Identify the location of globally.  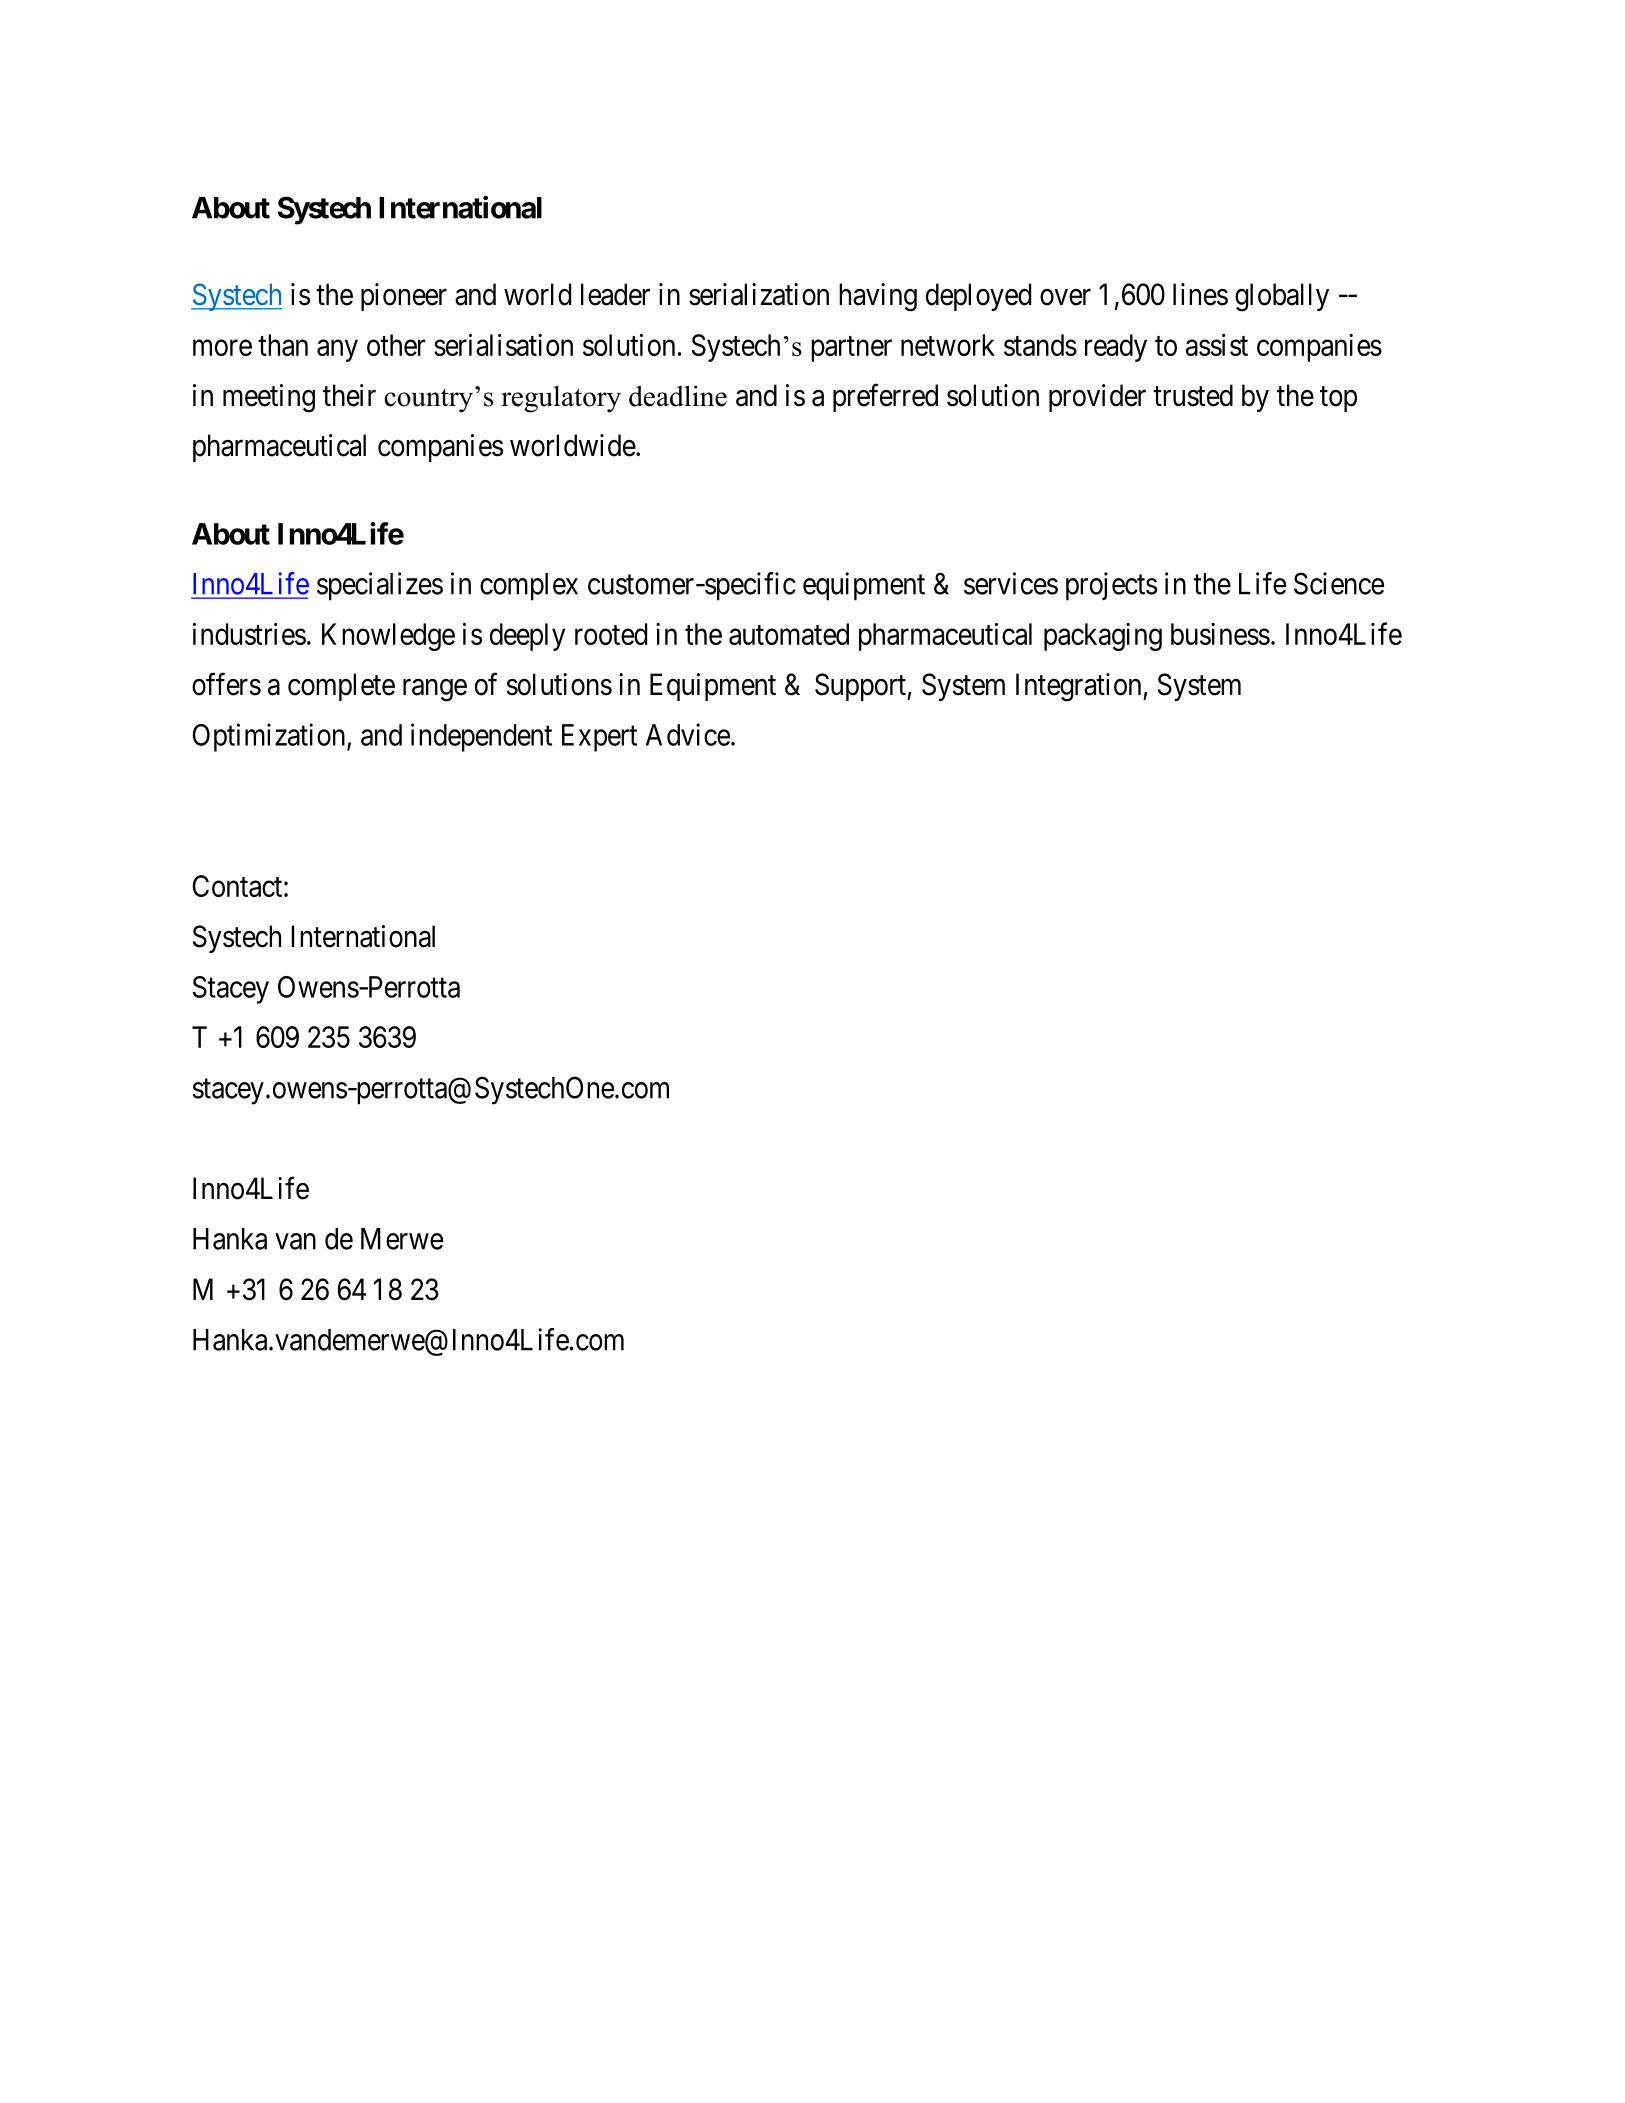
(1282, 297).
